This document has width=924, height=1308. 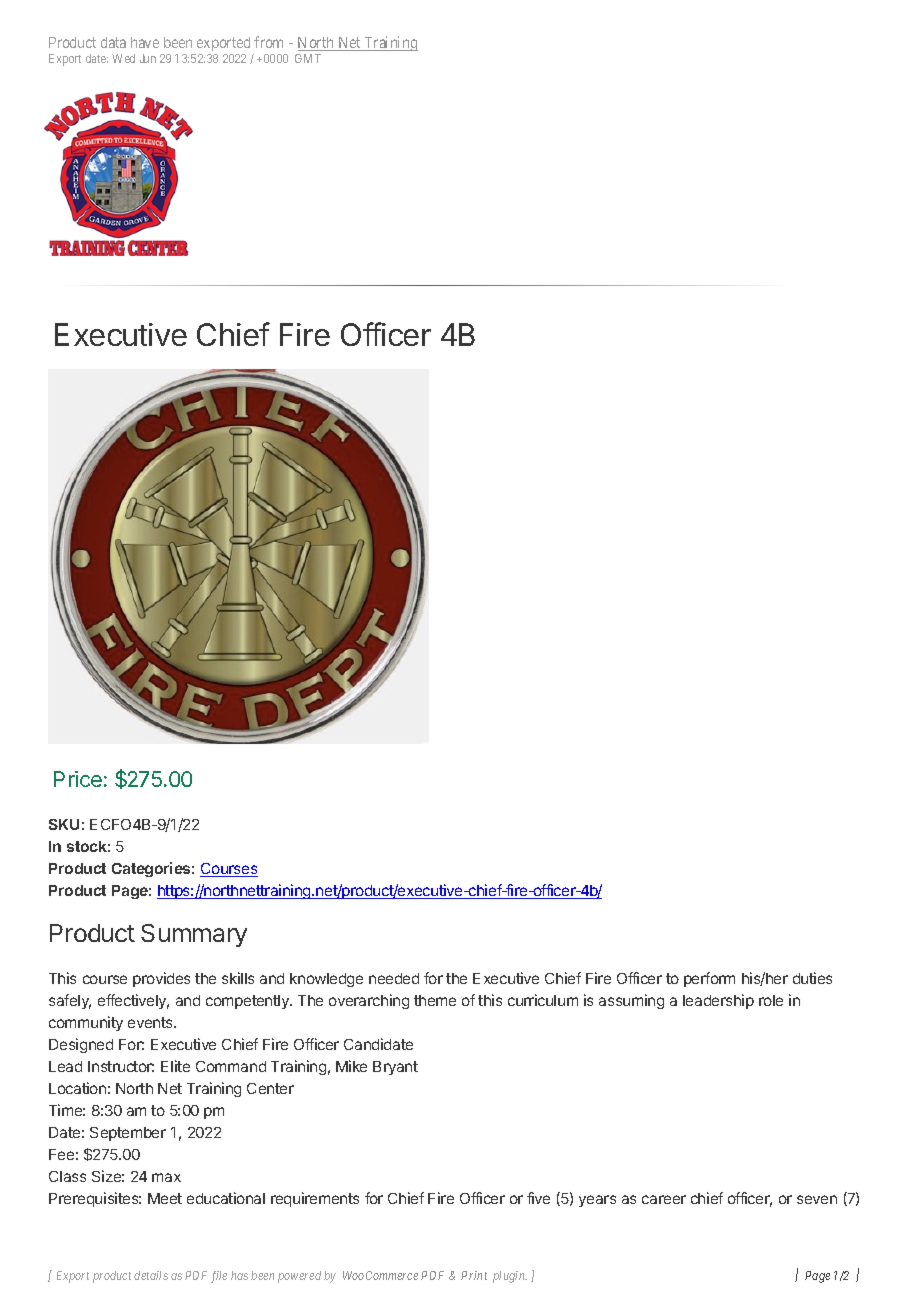 I want to click on GMT, so click(x=308, y=58).
